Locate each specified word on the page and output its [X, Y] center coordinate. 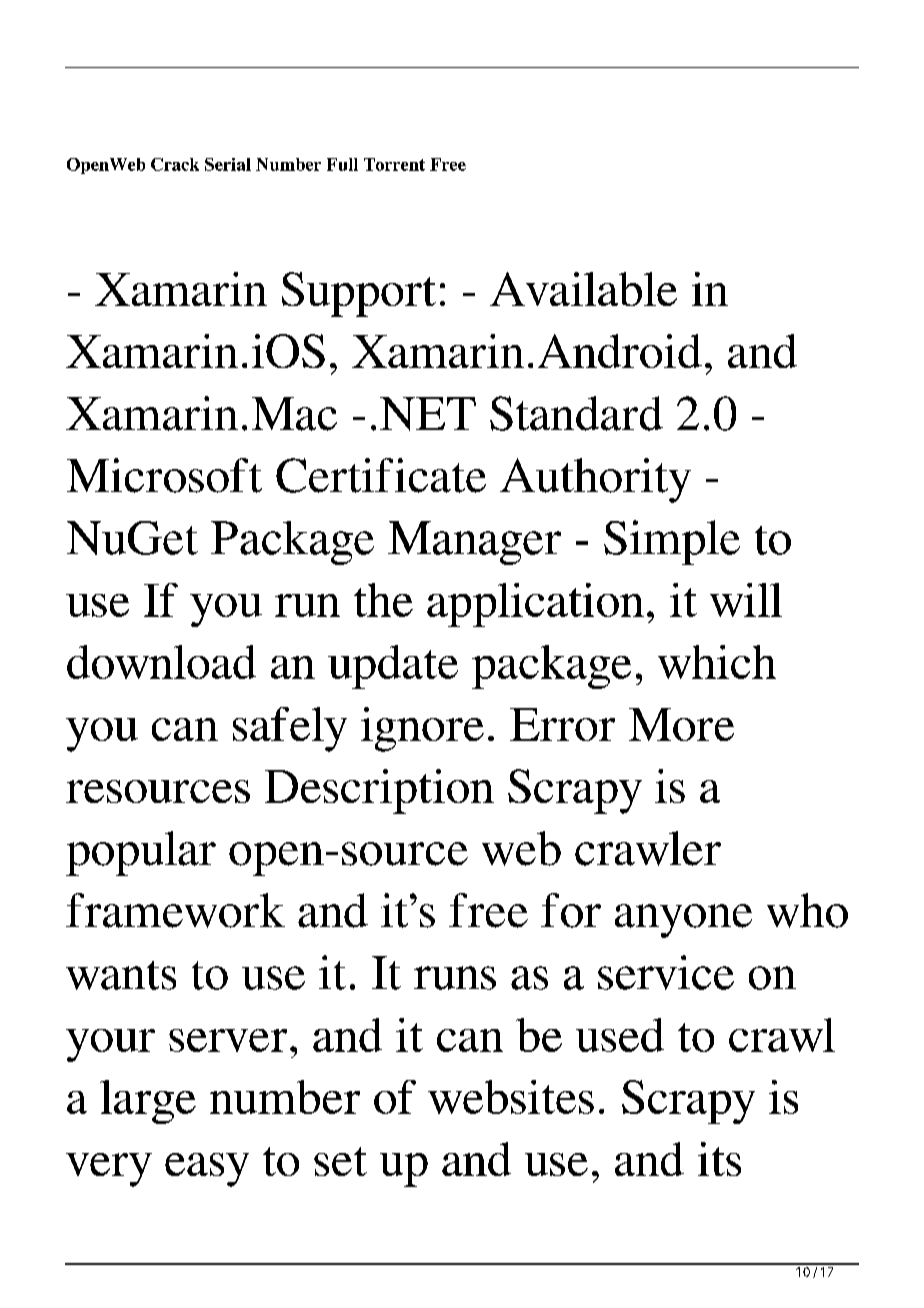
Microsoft [164, 475]
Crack [175, 164]
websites [511, 1097]
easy [207, 1170]
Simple [672, 542]
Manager [474, 543]
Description [379, 791]
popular [141, 853]
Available [583, 289]
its [719, 1159]
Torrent [394, 164]
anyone [683, 921]
